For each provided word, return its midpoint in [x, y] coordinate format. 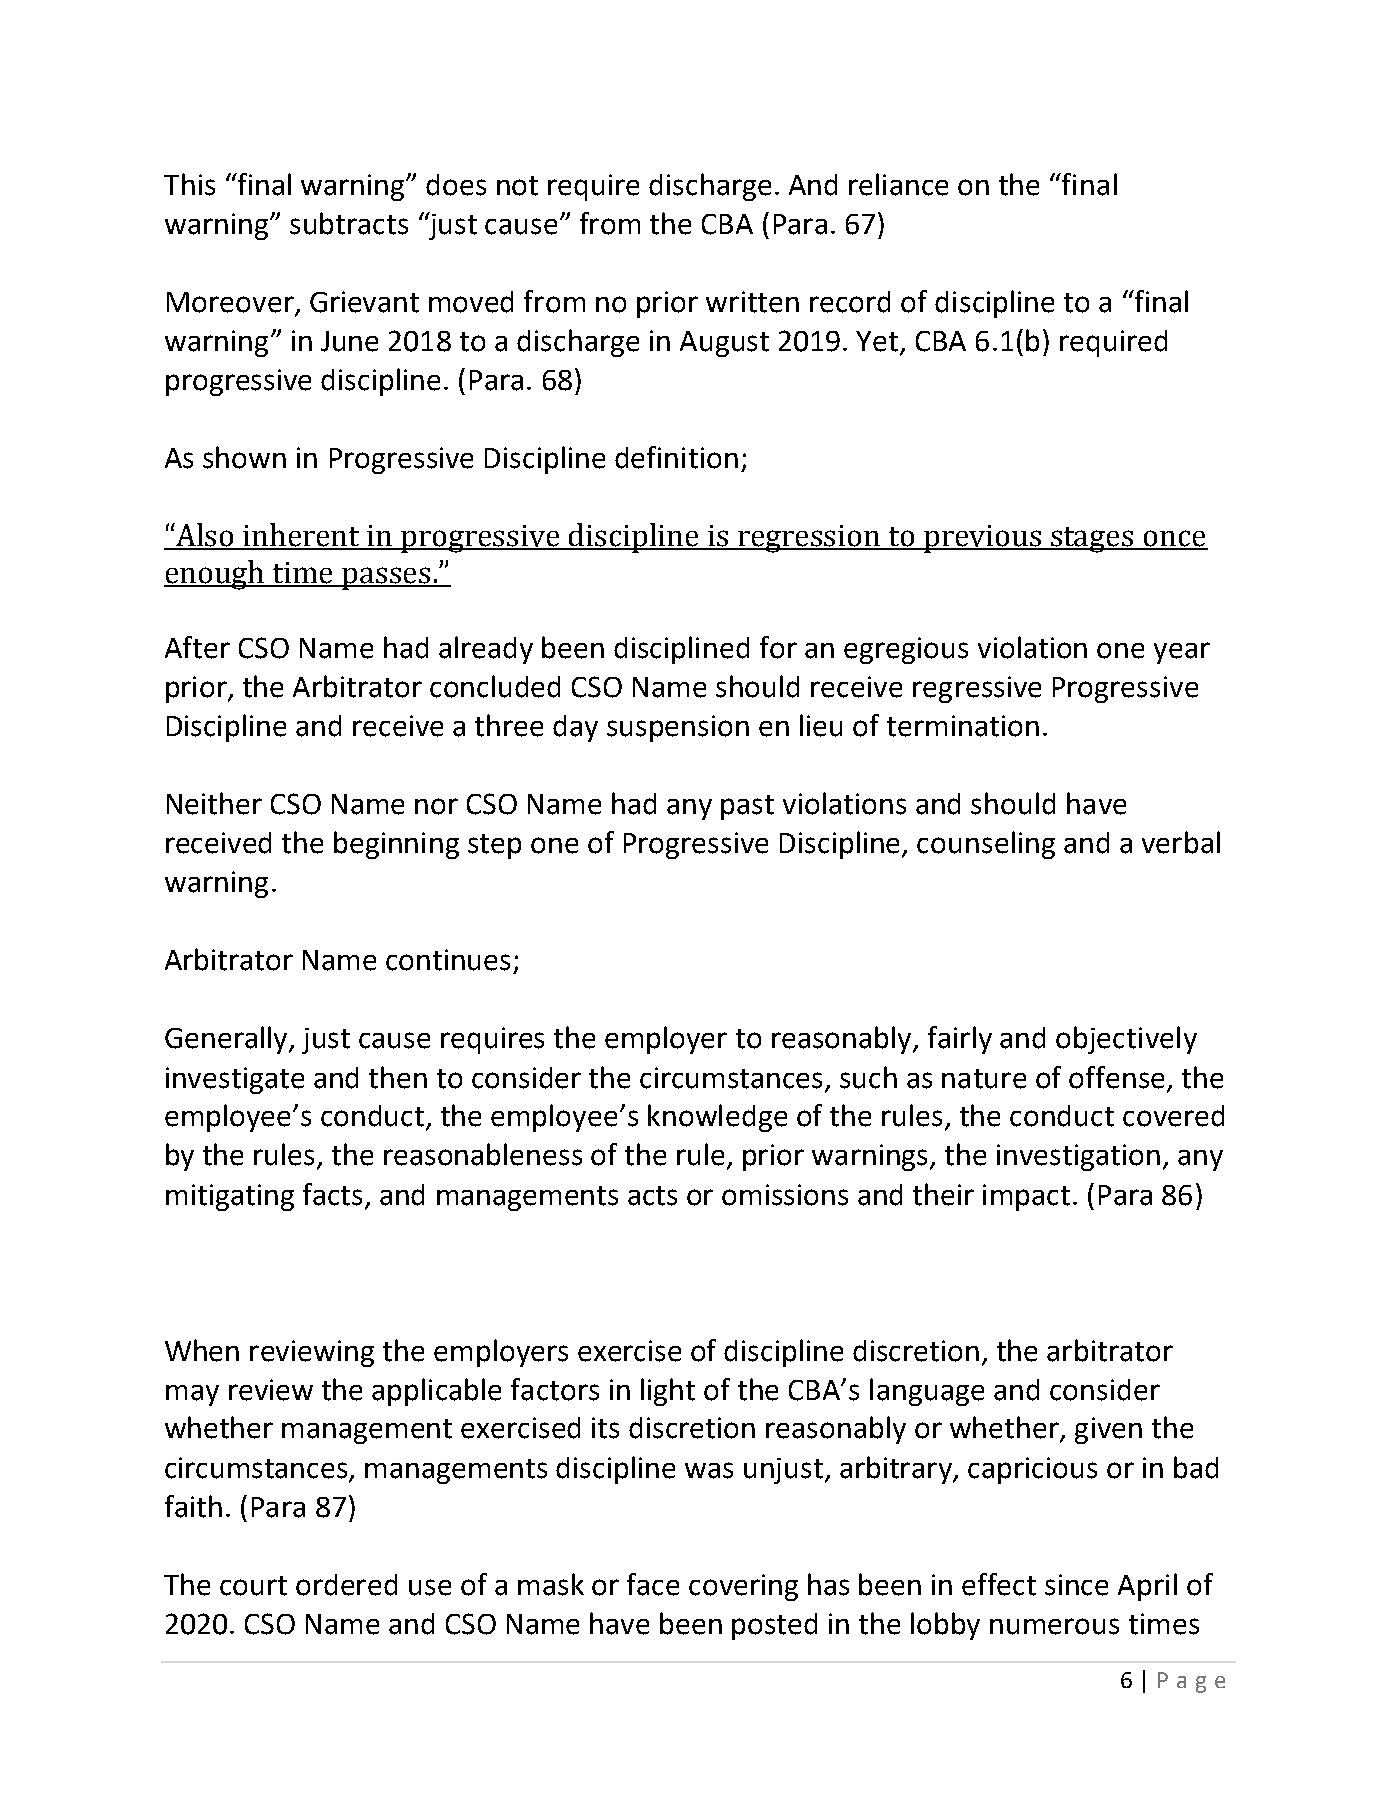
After [197, 647]
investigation [1078, 1157]
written [752, 302]
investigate [235, 1080]
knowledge [717, 1118]
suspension [678, 728]
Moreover [230, 302]
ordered [346, 1585]
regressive [977, 689]
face [653, 1584]
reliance [898, 184]
